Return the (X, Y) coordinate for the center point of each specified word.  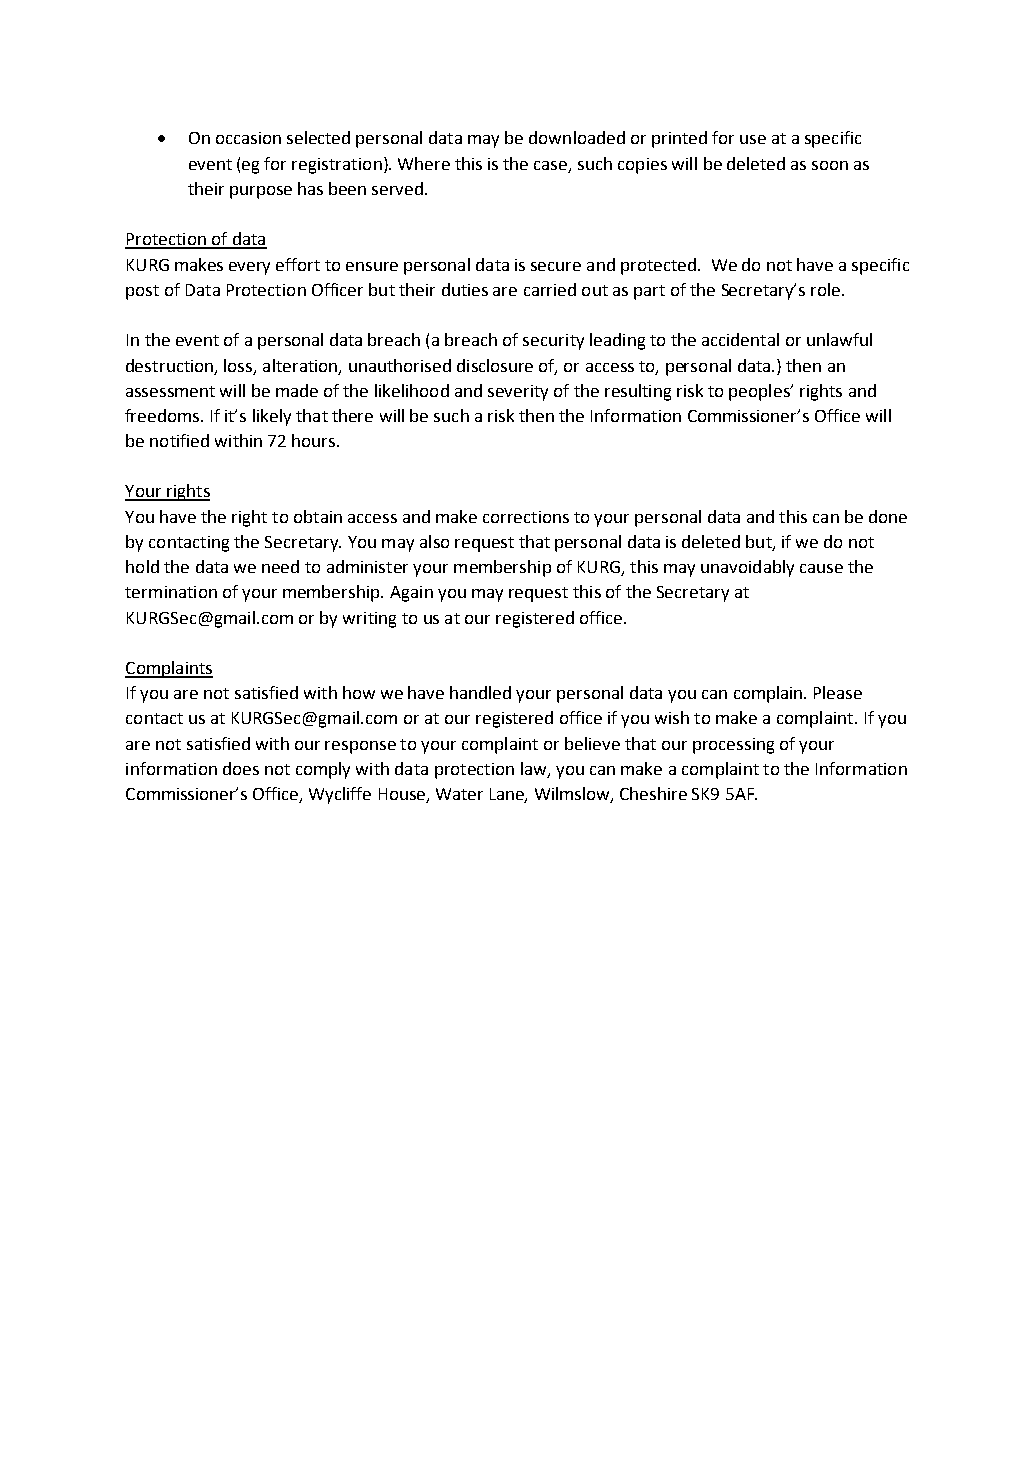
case (552, 166)
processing (733, 746)
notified (179, 440)
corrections (526, 517)
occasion (248, 138)
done (888, 516)
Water (459, 794)
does (241, 768)
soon (830, 165)
